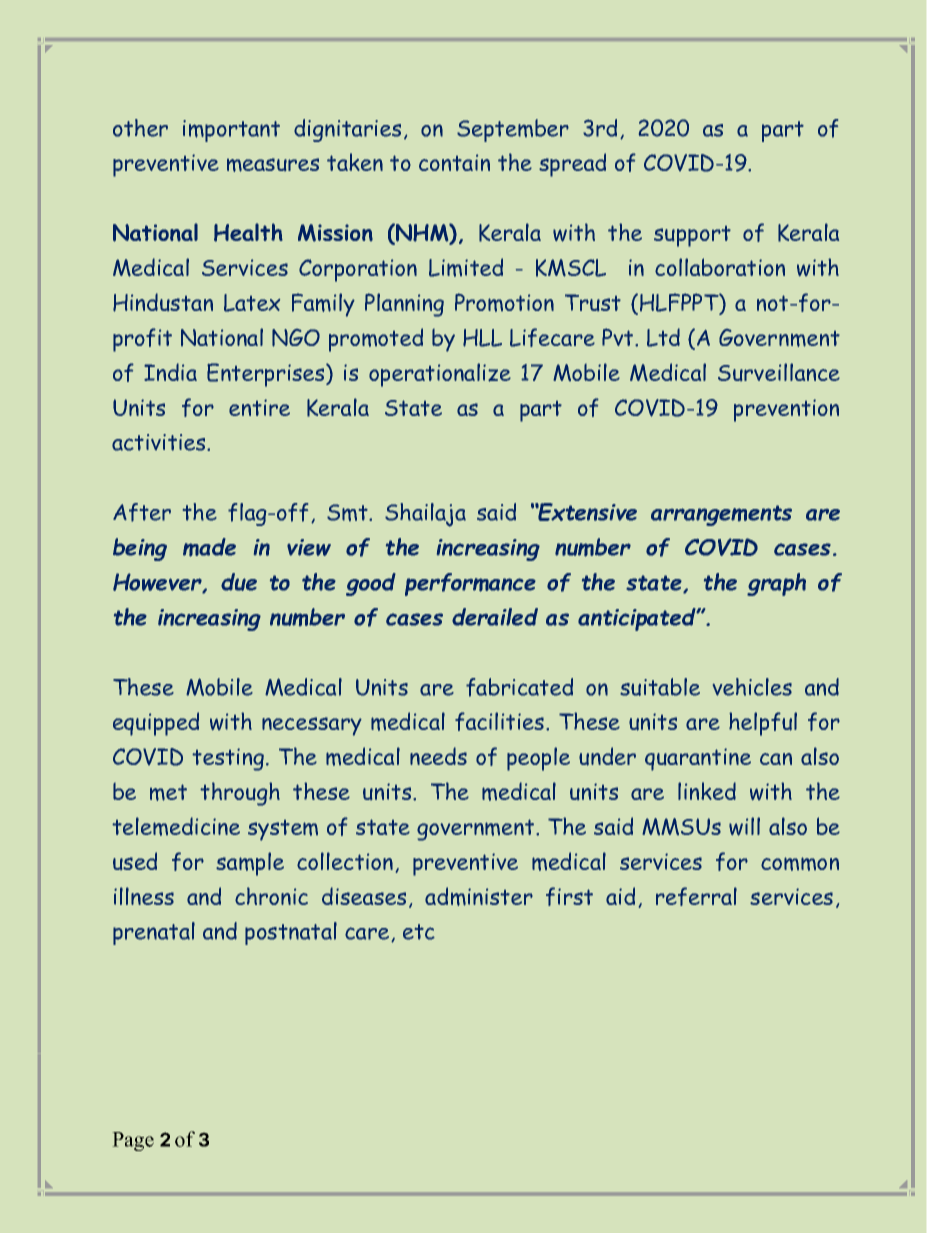  Describe the element at coordinates (763, 724) in the screenshot. I see `helpful` at that location.
